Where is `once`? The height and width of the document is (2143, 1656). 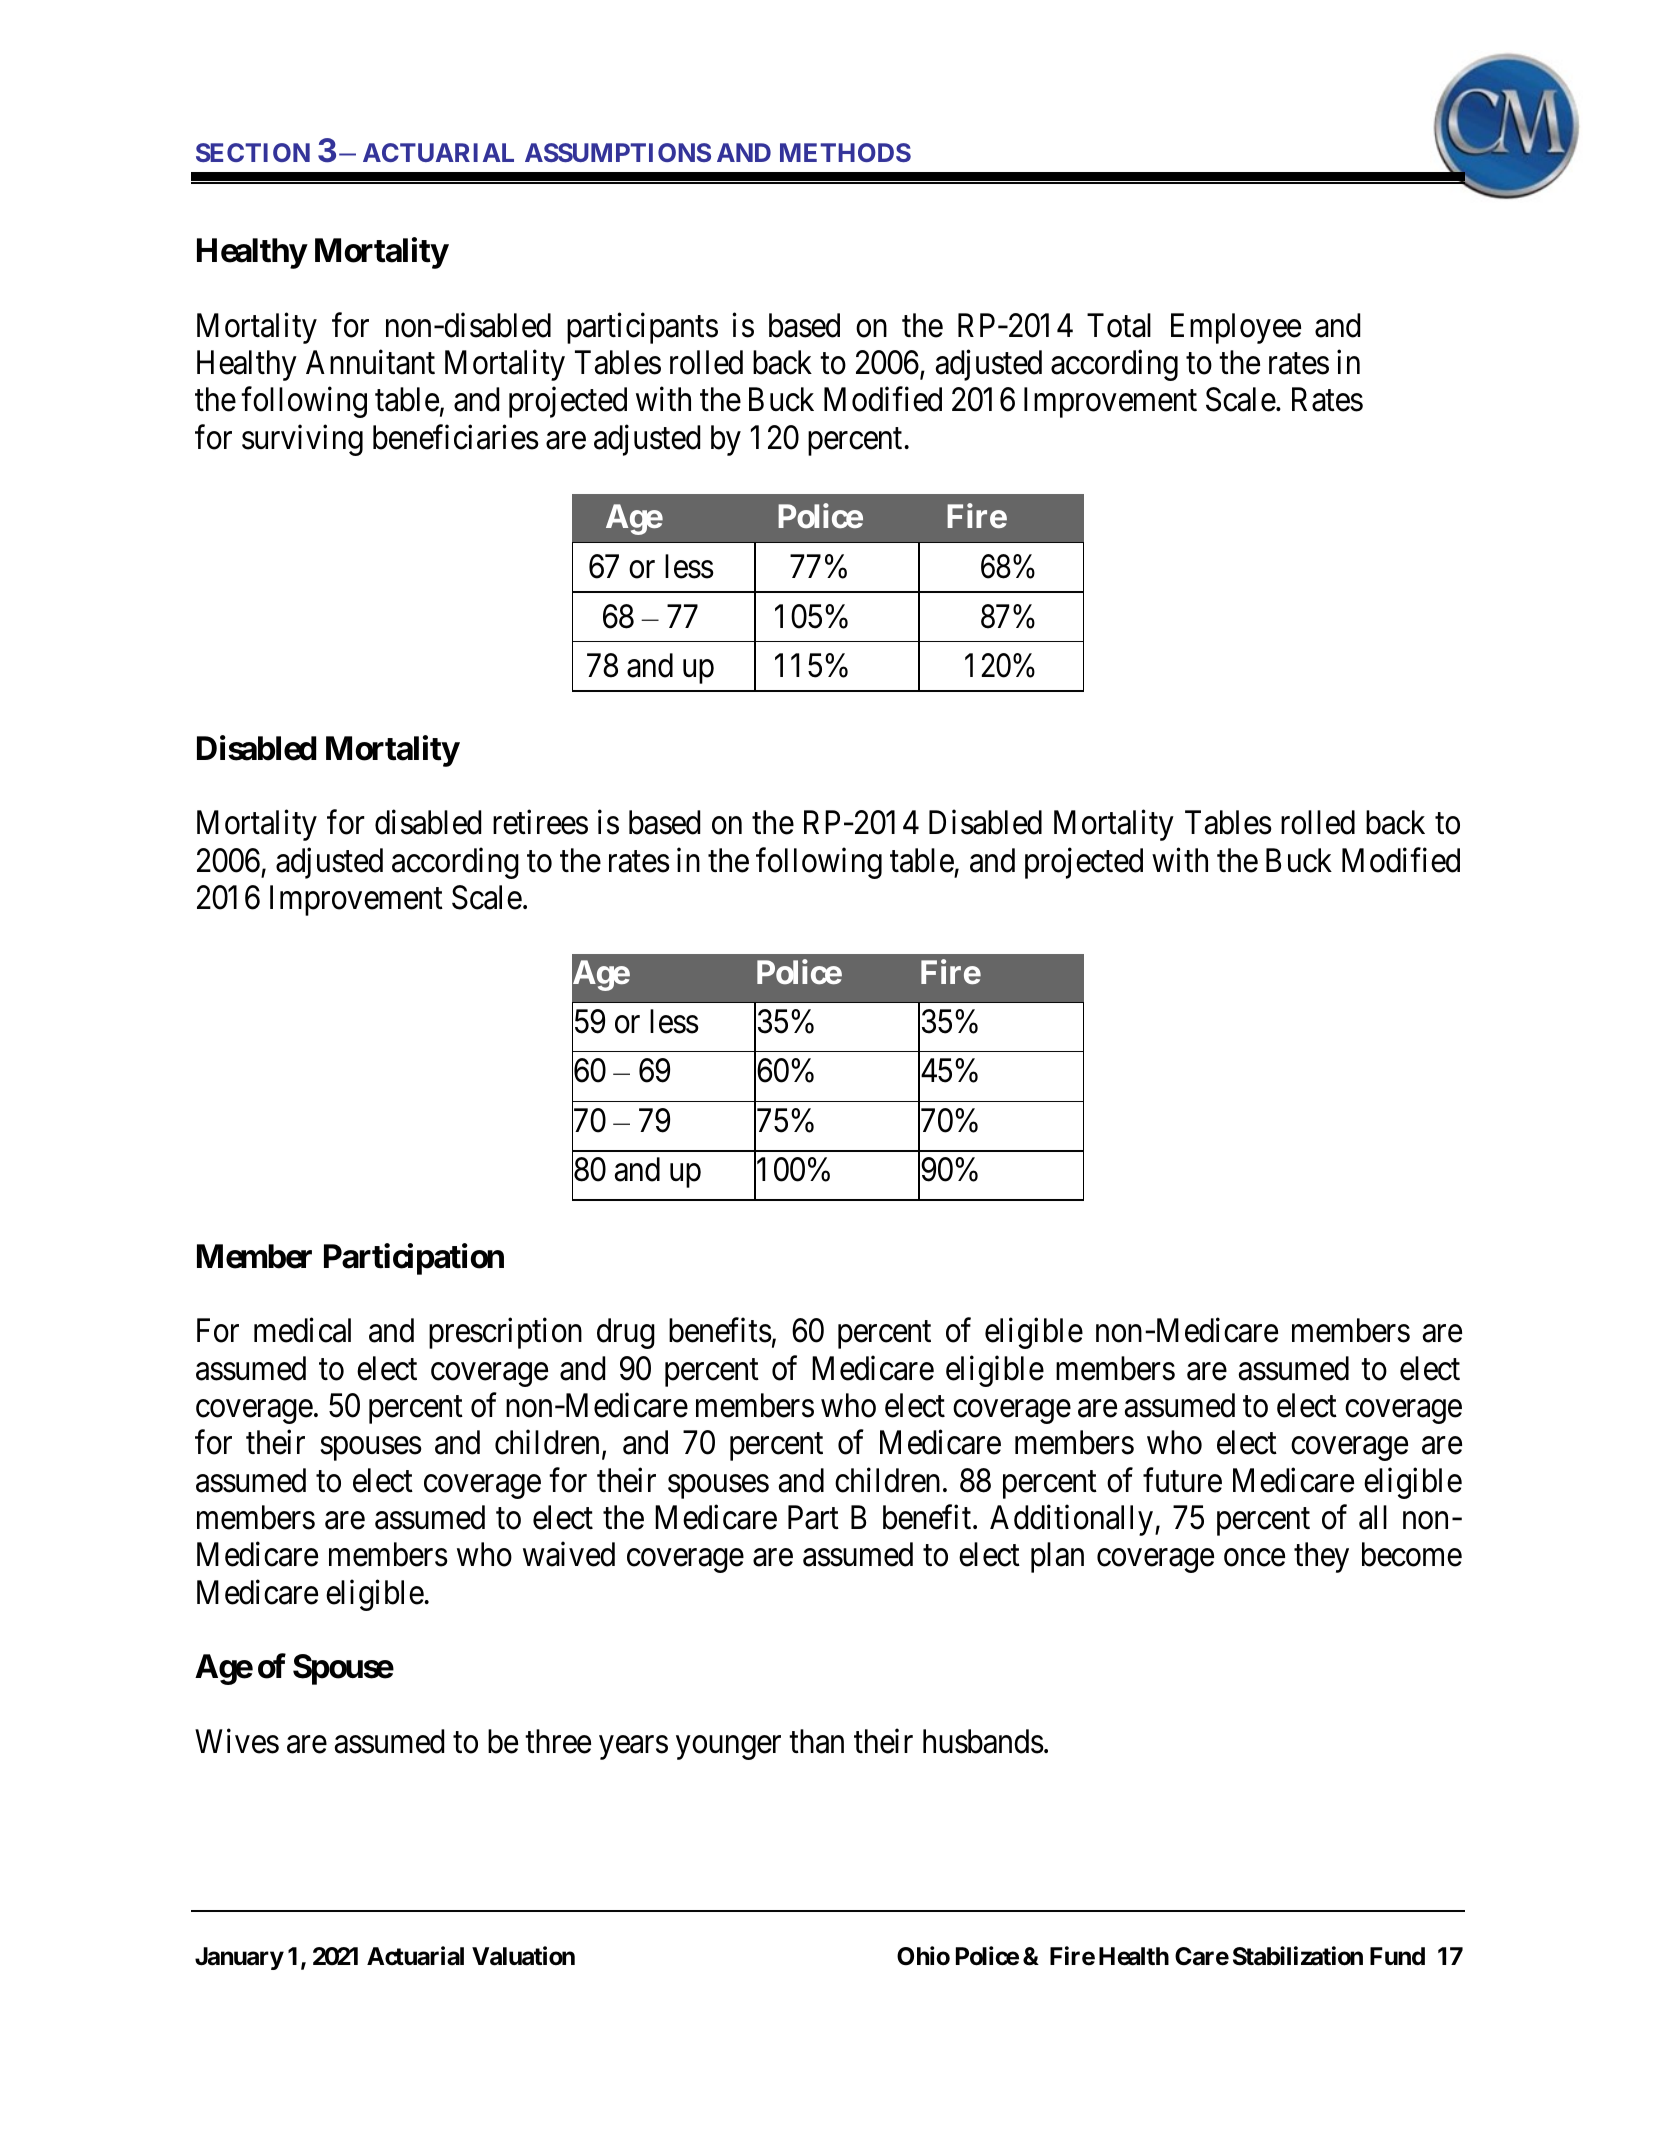
once is located at coordinates (1254, 1558).
